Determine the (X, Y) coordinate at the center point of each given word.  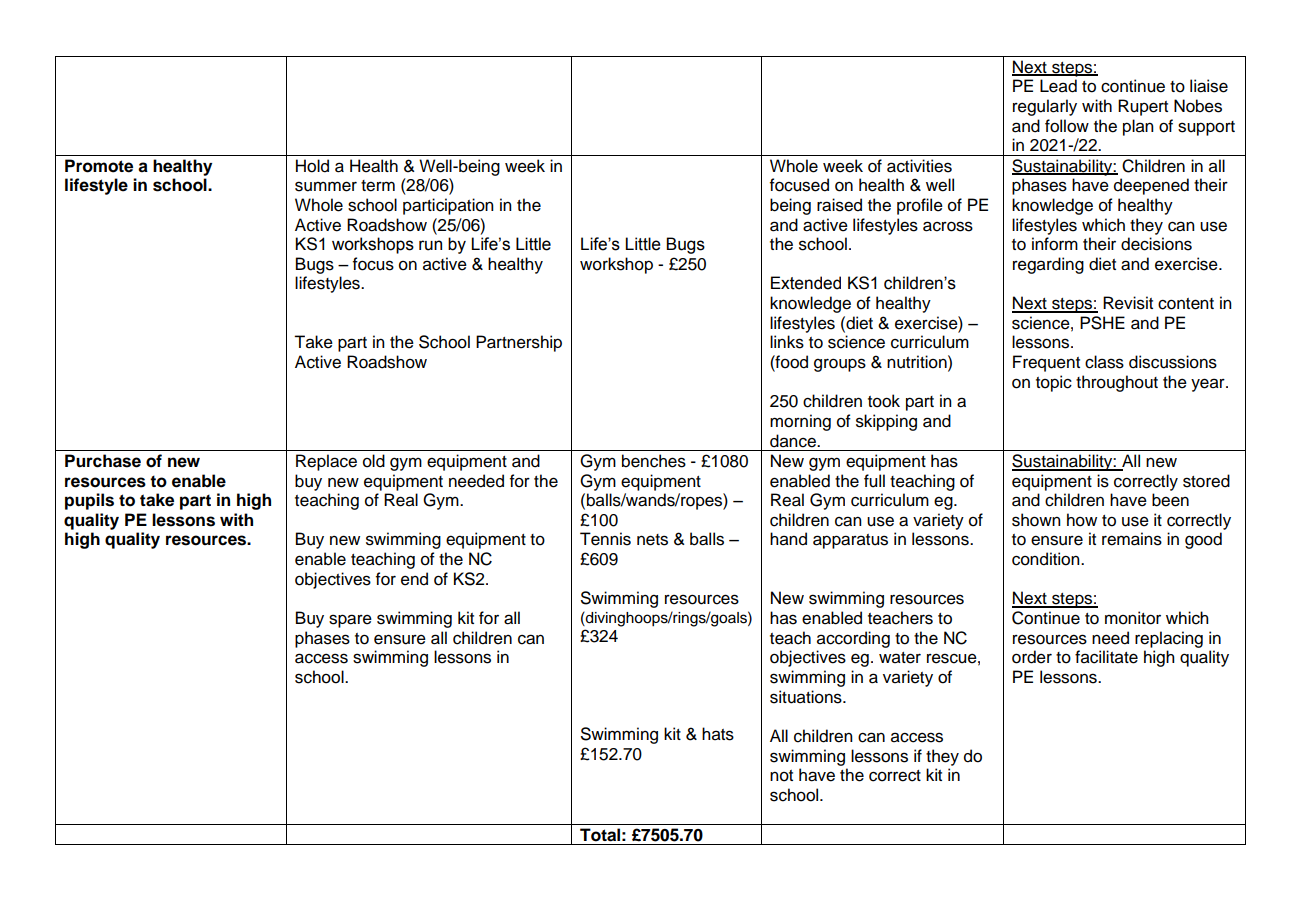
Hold (312, 166)
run (430, 245)
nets (652, 540)
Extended (806, 283)
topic (1054, 383)
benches (654, 461)
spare (350, 621)
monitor (1133, 618)
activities (919, 166)
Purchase (103, 461)
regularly (1045, 107)
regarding (1048, 265)
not (781, 776)
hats (718, 734)
